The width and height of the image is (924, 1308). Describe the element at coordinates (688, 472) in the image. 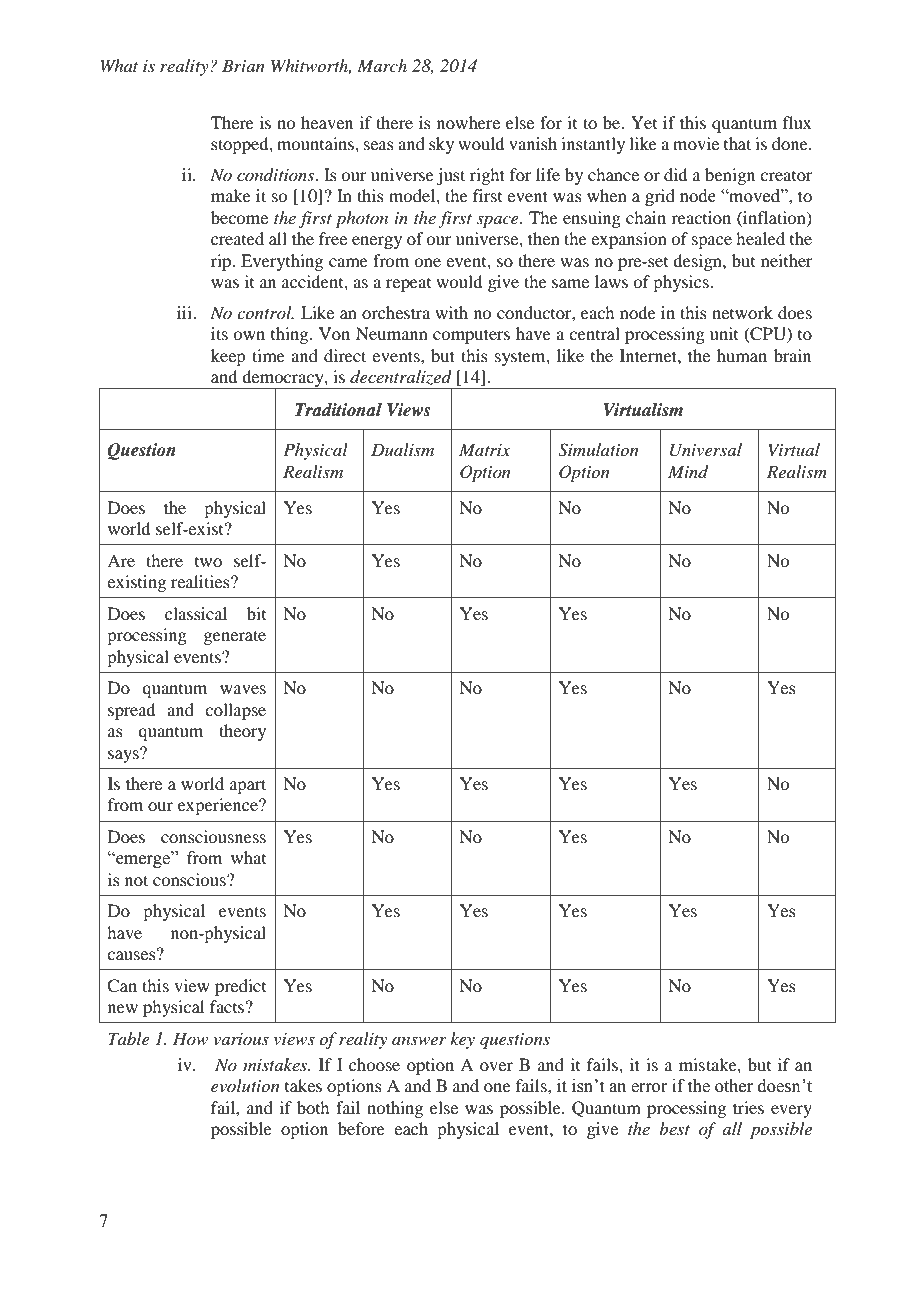

I see `Mind` at that location.
